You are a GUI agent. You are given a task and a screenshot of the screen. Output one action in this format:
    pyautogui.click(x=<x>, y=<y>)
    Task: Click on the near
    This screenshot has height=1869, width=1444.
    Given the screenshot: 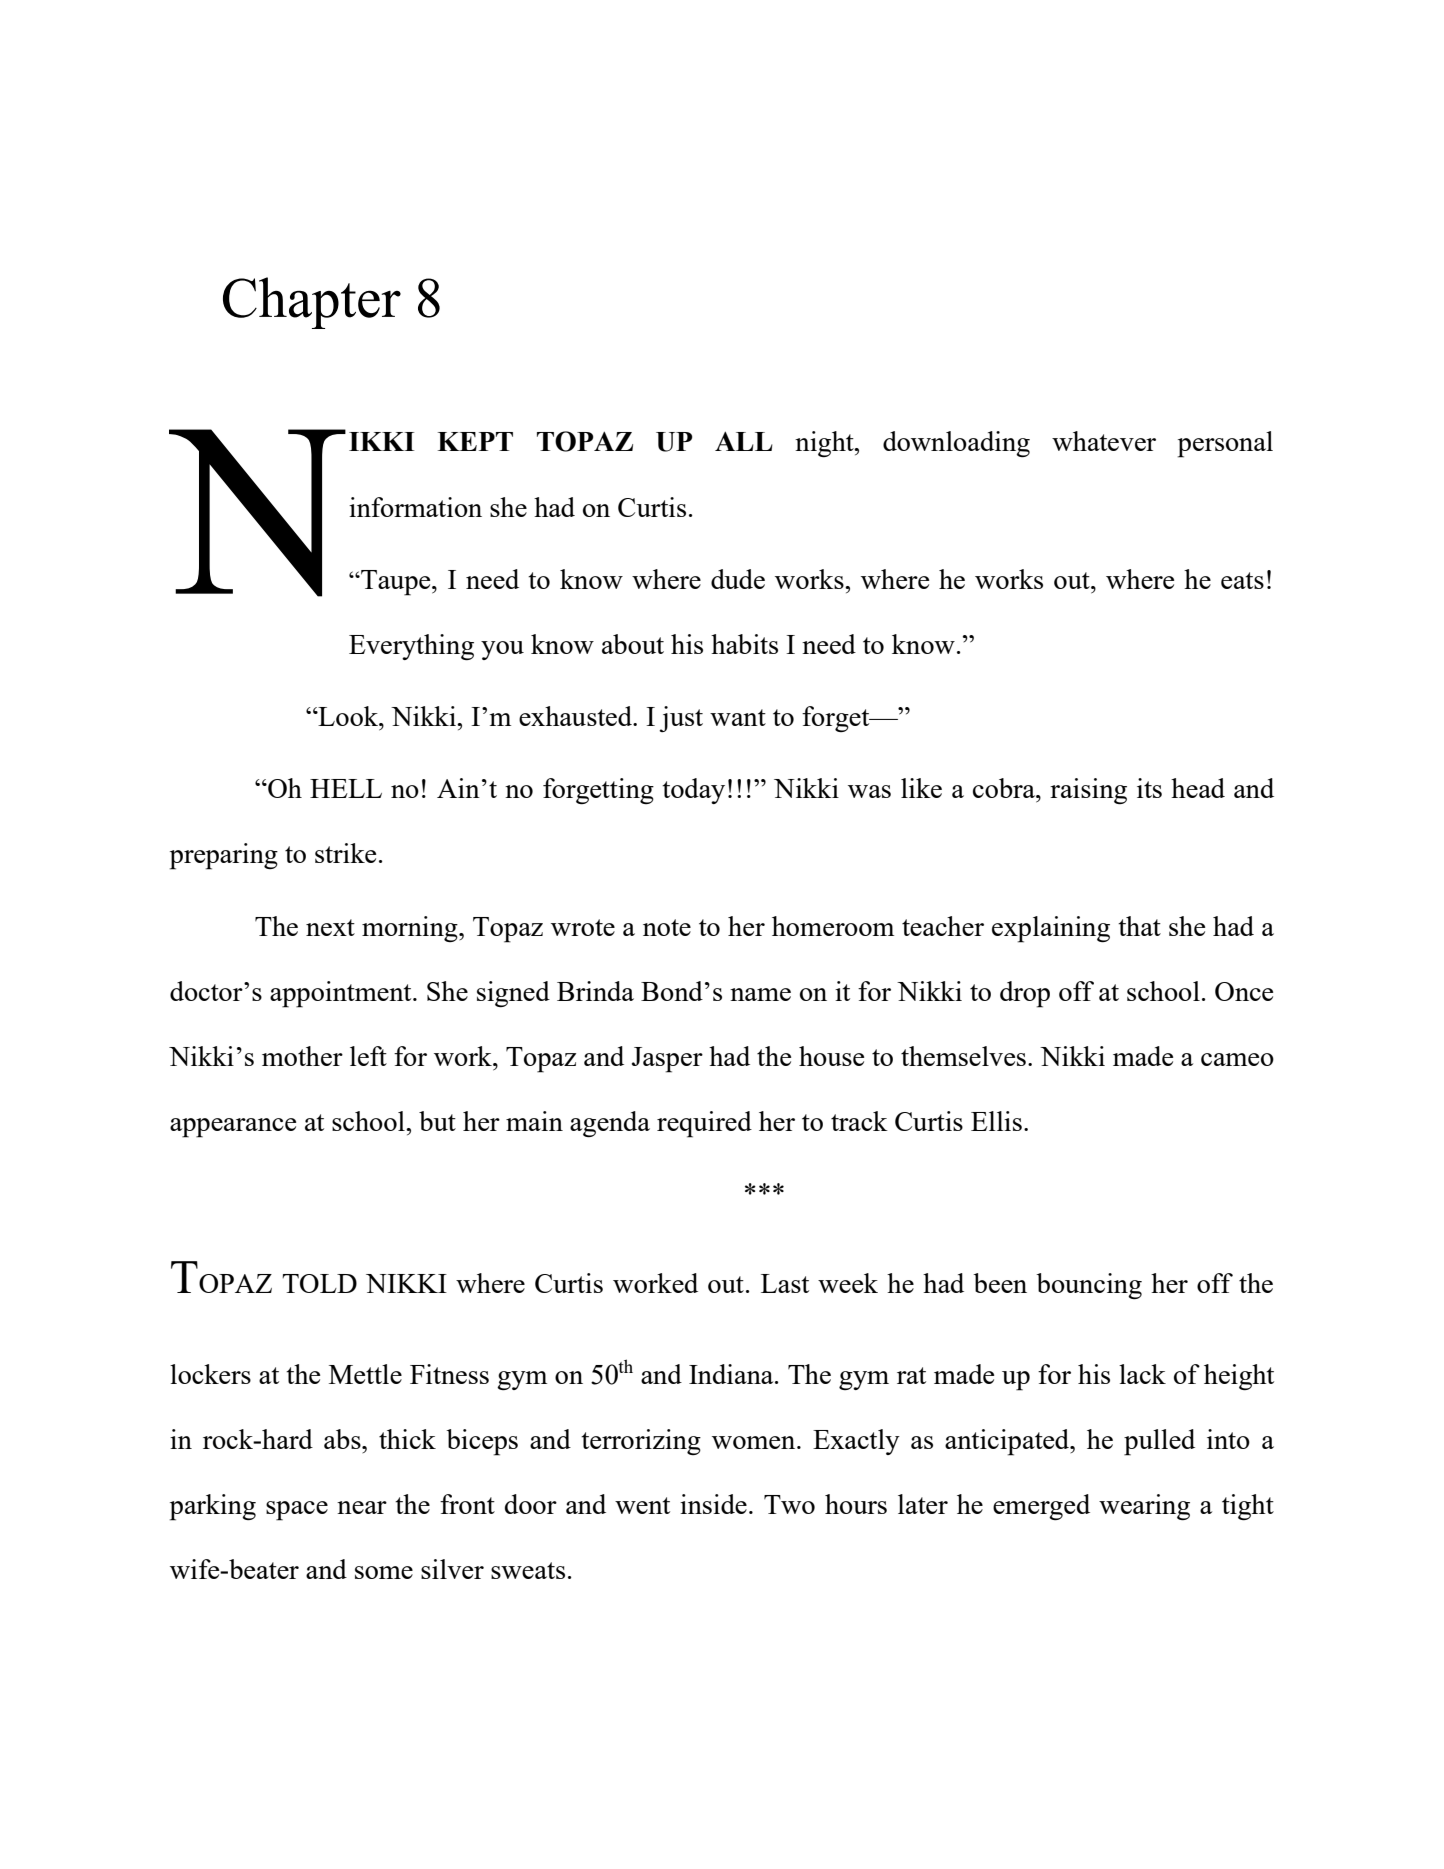 What is the action you would take?
    pyautogui.click(x=362, y=1507)
